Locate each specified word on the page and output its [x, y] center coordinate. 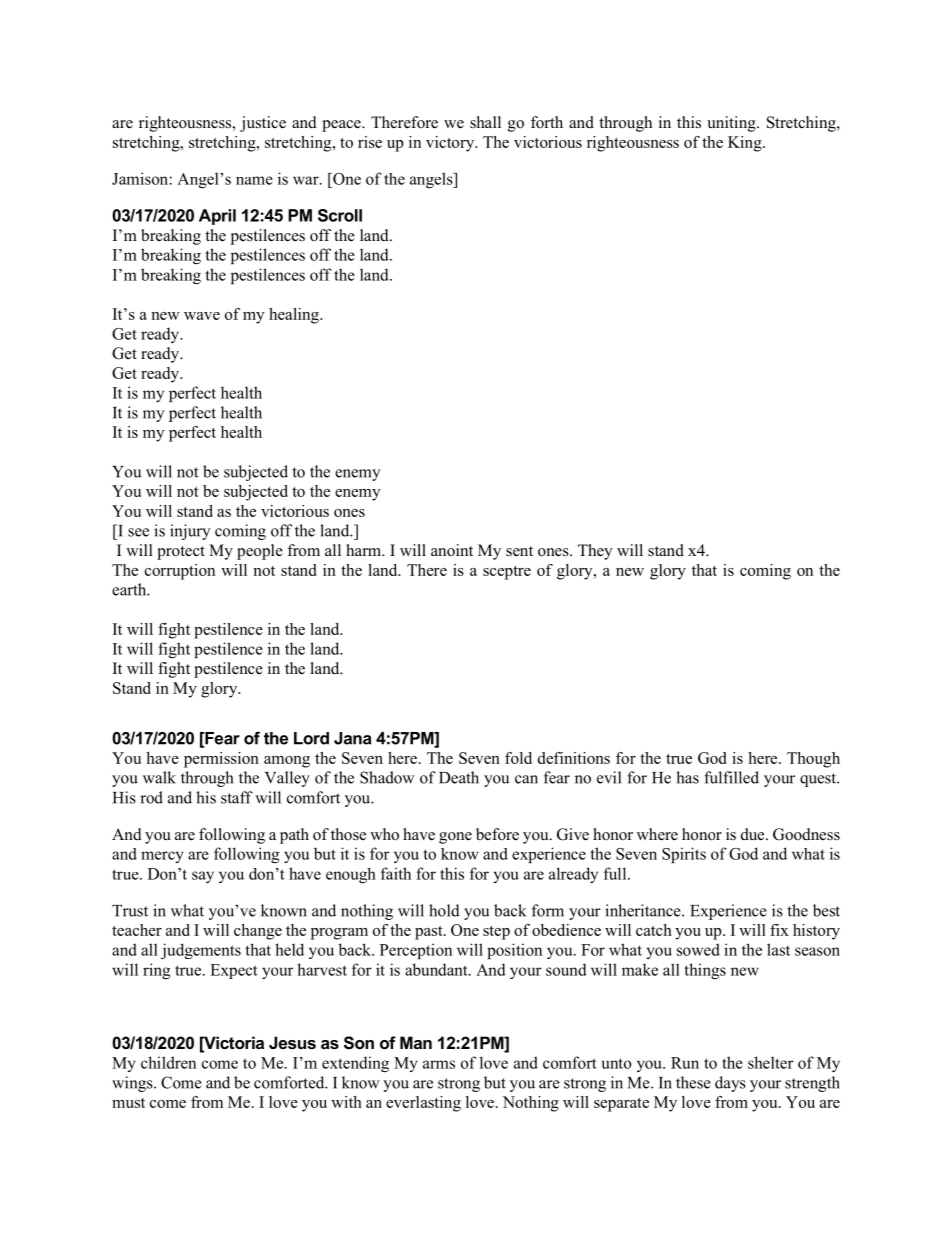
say [203, 877]
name [254, 180]
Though [813, 760]
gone [455, 838]
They [595, 552]
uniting [732, 124]
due [754, 834]
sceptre [507, 573]
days [730, 1084]
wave [202, 316]
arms [439, 1064]
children [168, 1062]
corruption [180, 572]
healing [295, 316]
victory [451, 144]
